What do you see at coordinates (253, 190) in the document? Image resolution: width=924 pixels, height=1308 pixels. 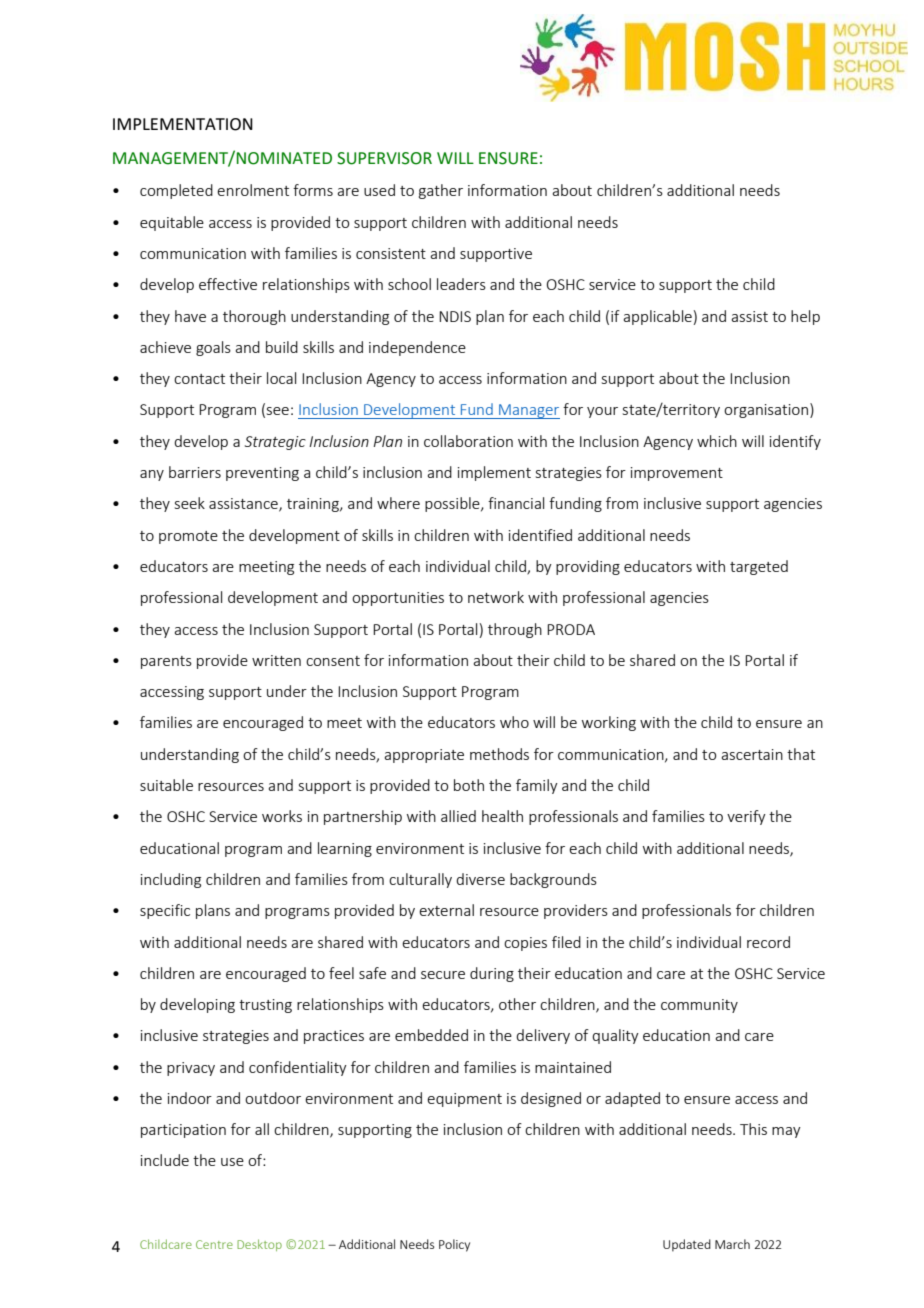 I see `enrolment` at bounding box center [253, 190].
